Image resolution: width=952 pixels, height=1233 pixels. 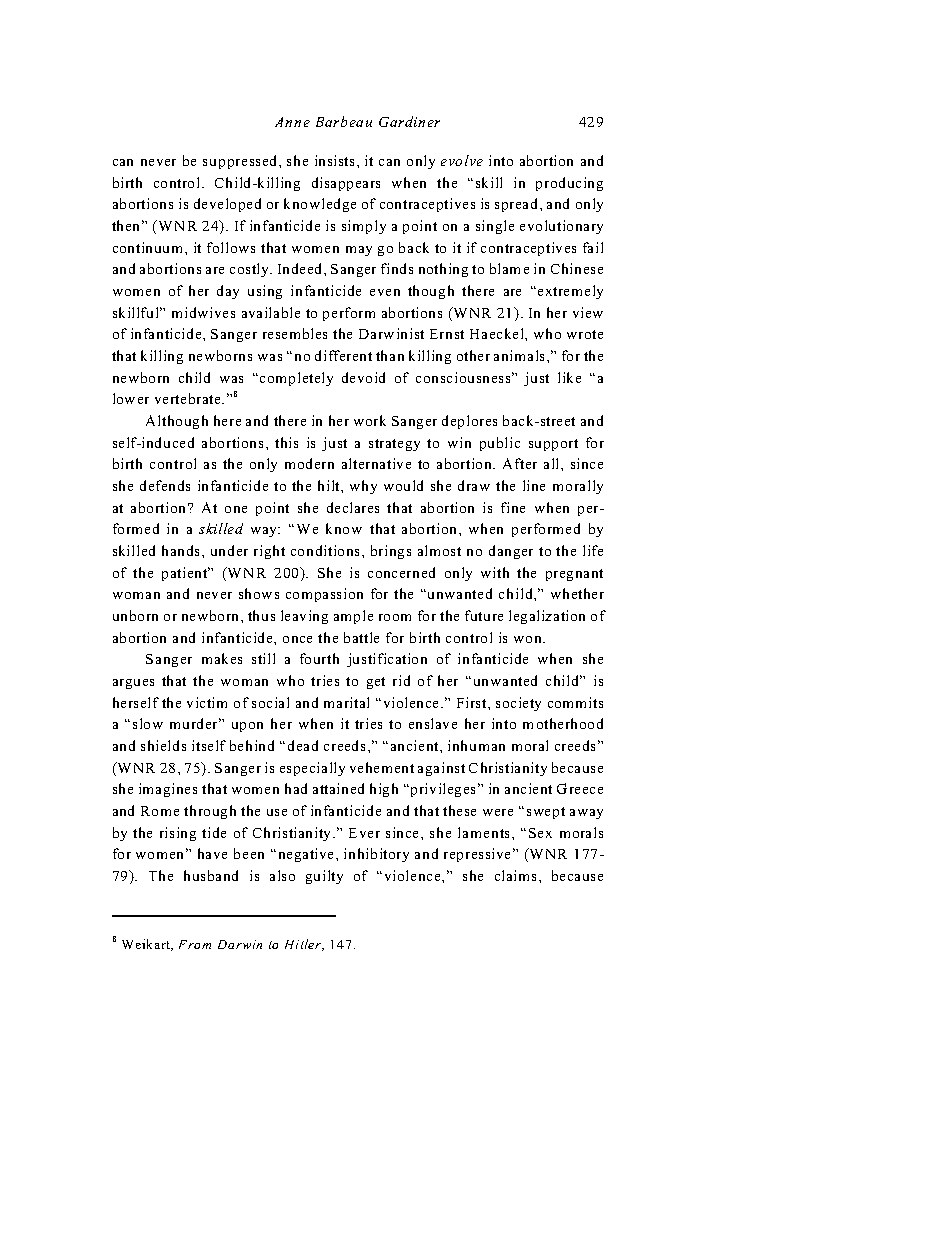 I want to click on suppressed, so click(x=241, y=162).
